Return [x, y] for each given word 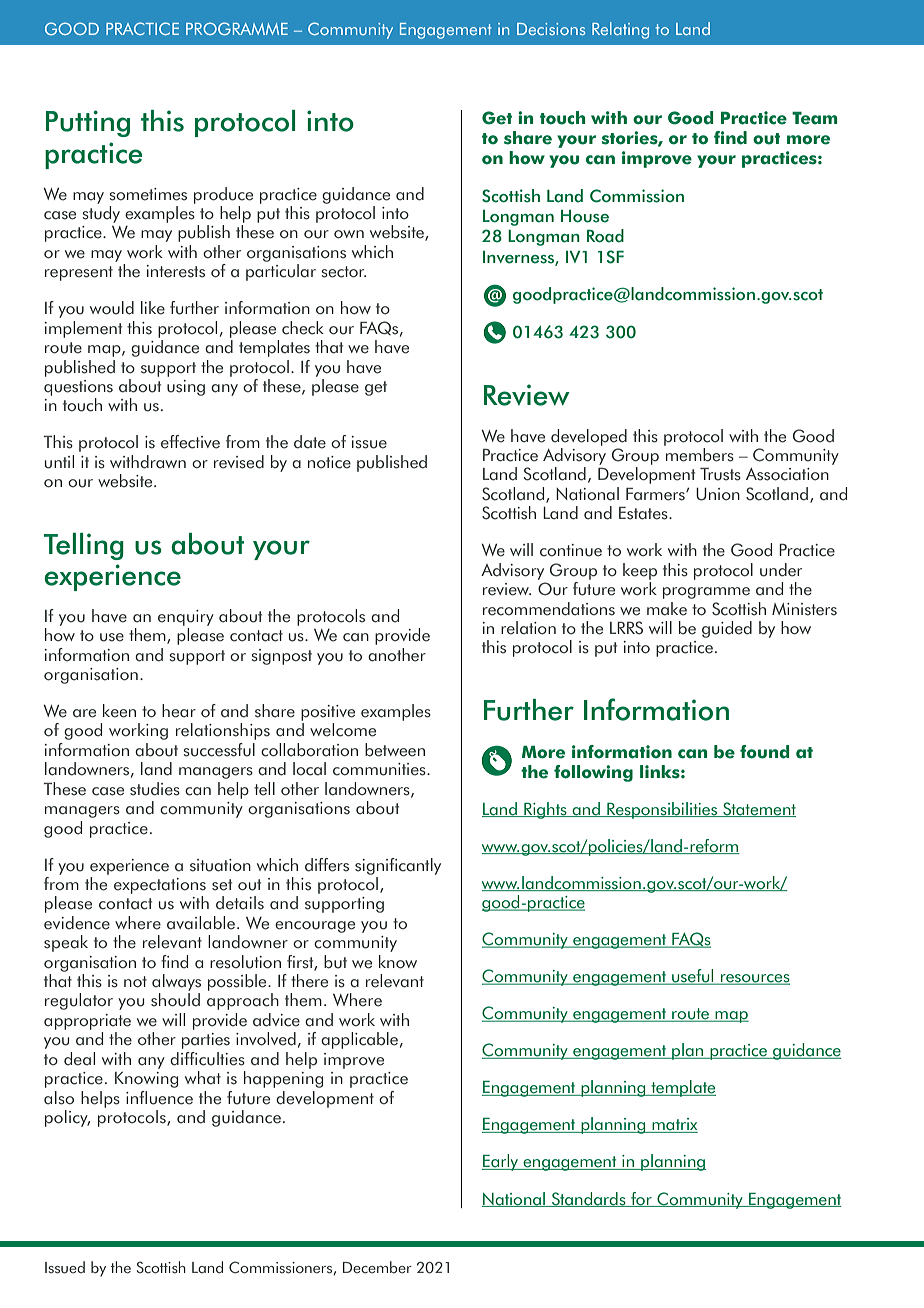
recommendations [549, 609]
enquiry [186, 618]
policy [67, 1118]
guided [727, 629]
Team [815, 118]
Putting [88, 123]
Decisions [551, 29]
